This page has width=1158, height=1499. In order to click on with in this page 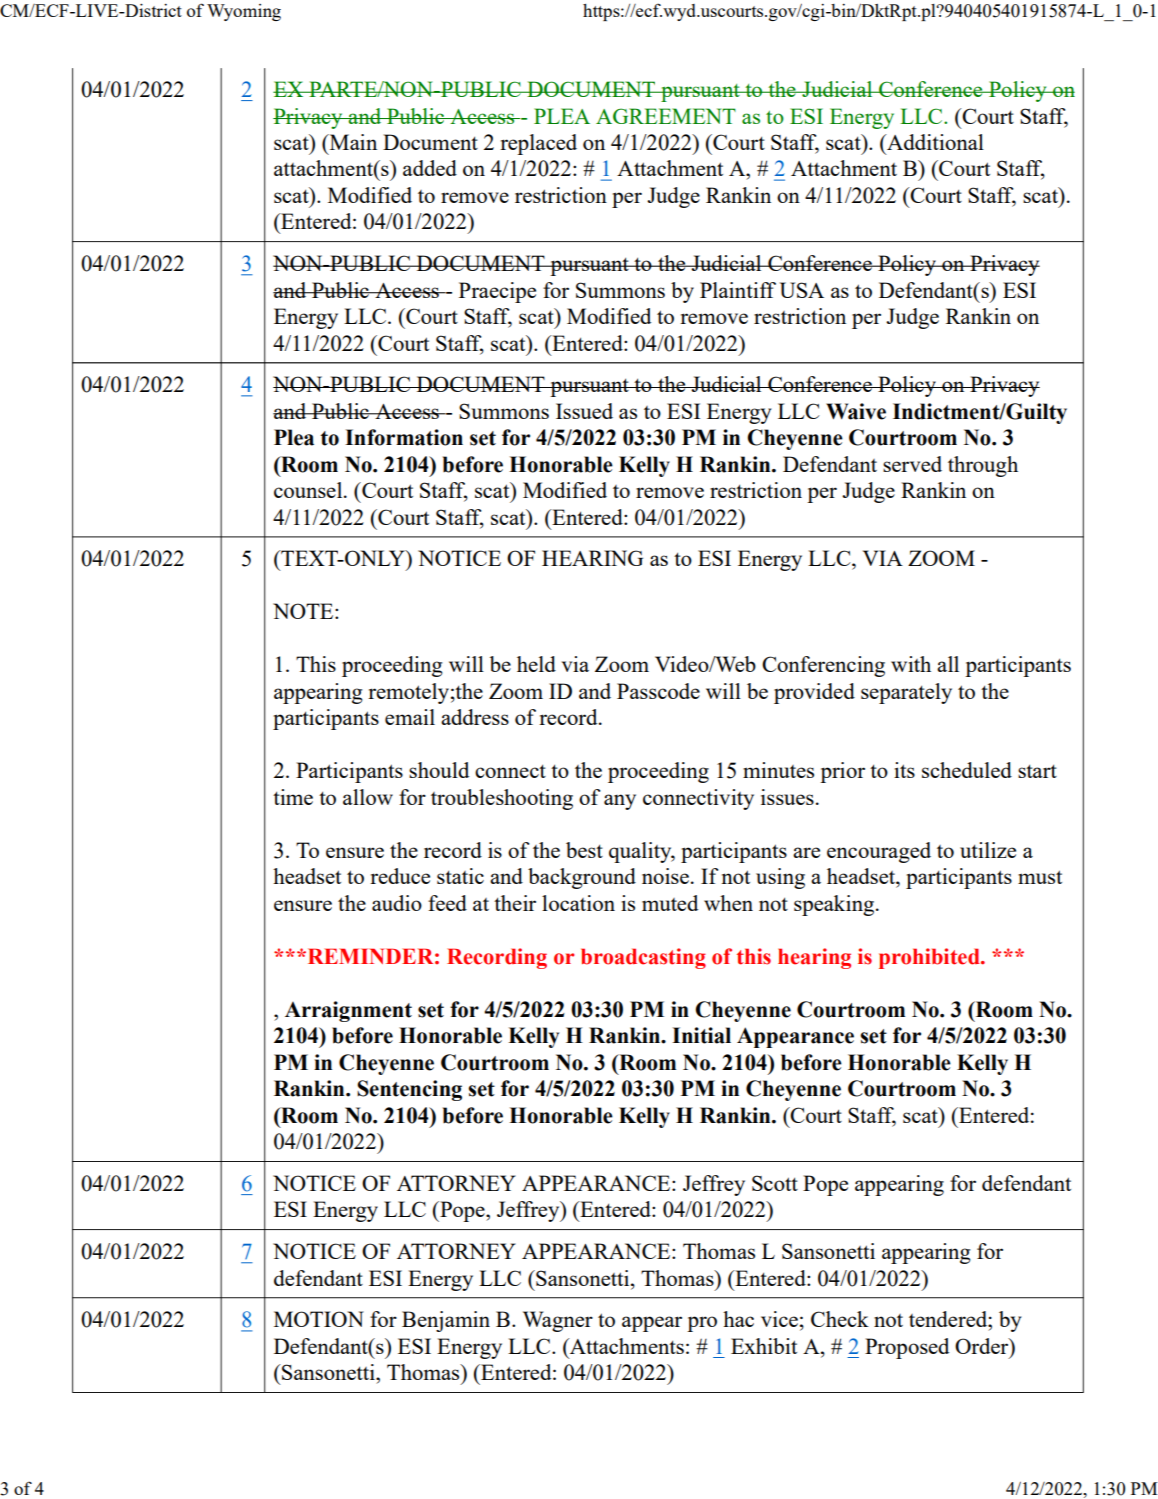, I will do `click(911, 664)`.
